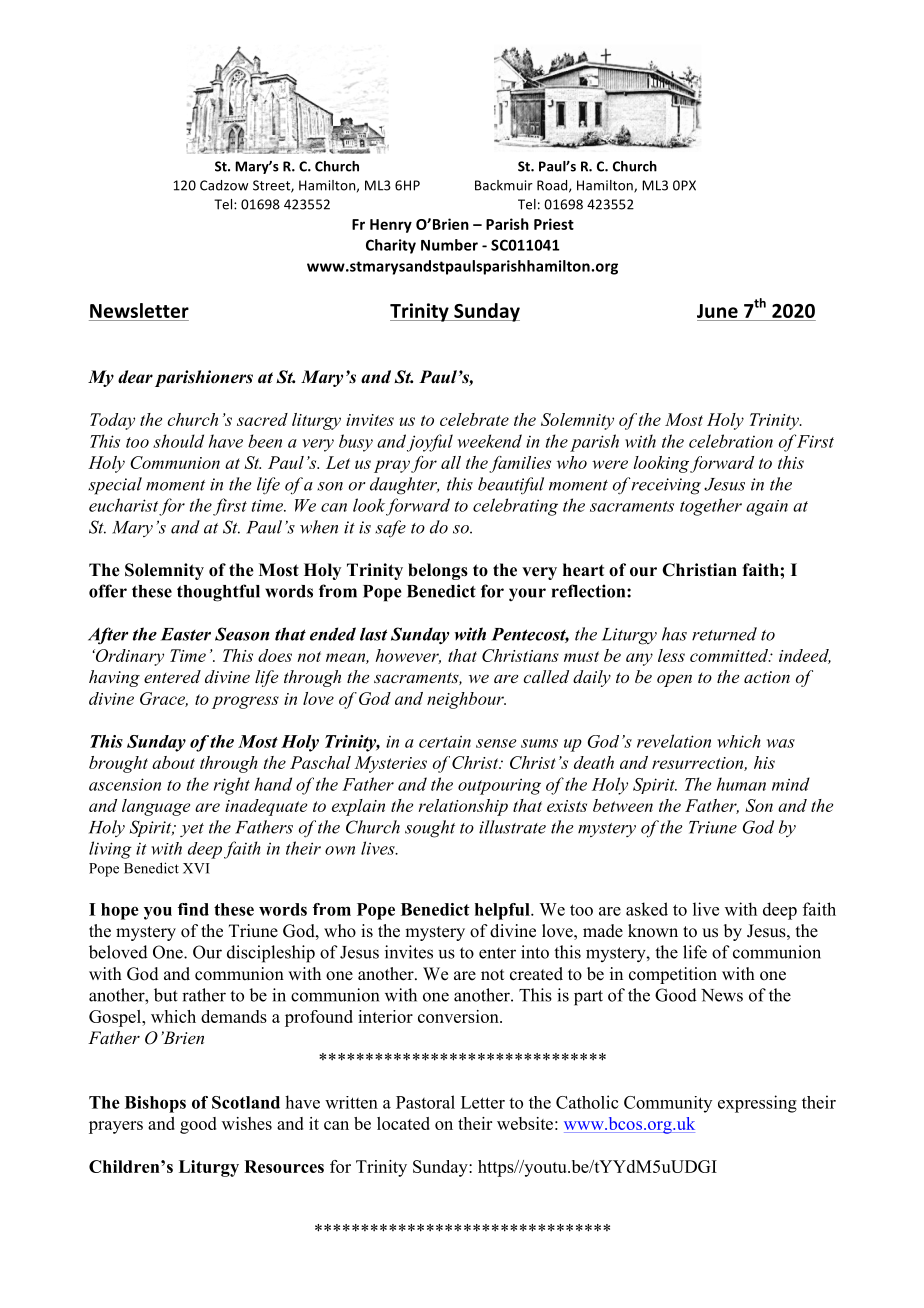 Image resolution: width=924 pixels, height=1308 pixels. What do you see at coordinates (135, 377) in the screenshot?
I see `dear` at bounding box center [135, 377].
